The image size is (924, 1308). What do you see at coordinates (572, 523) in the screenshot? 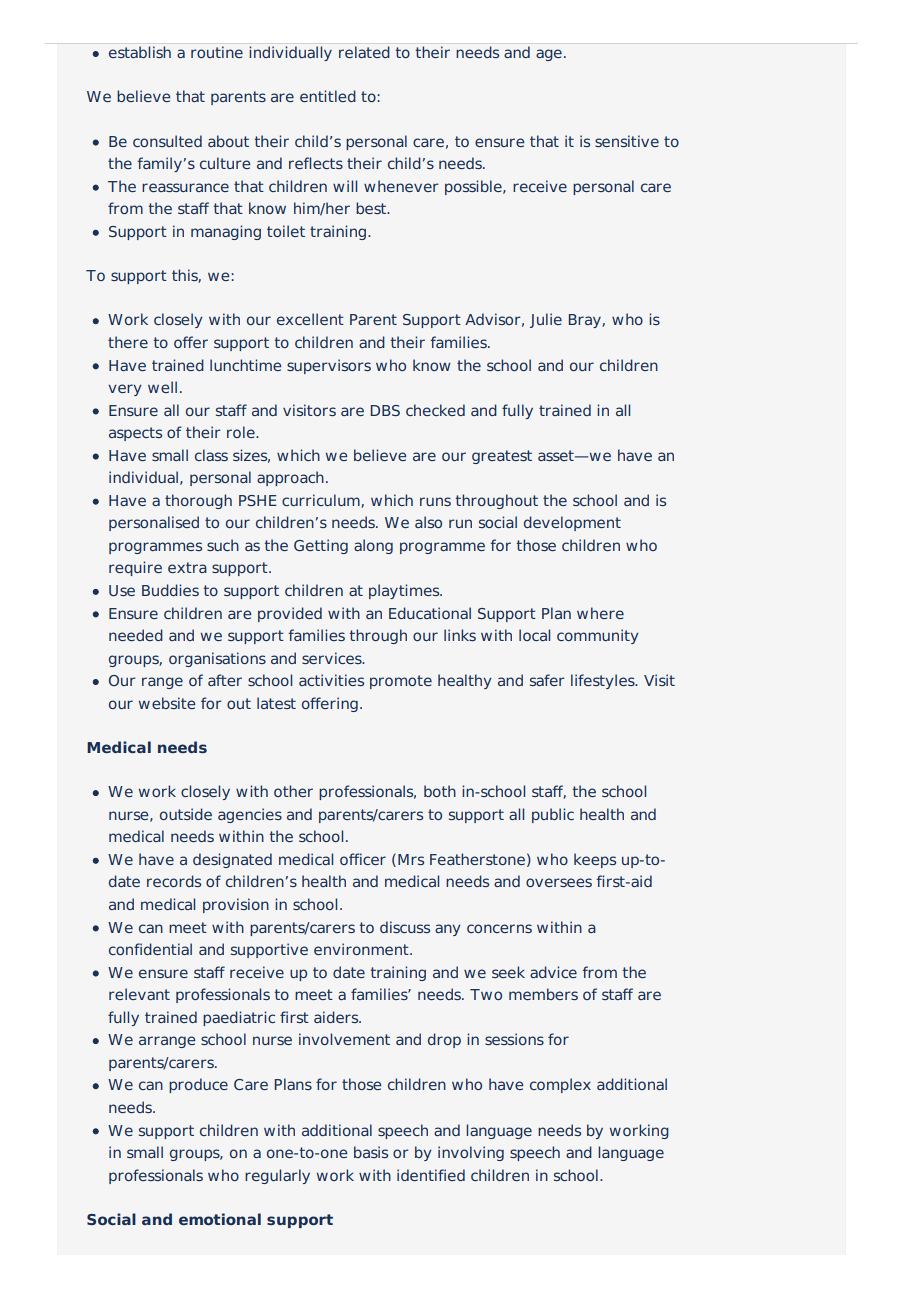
I see `development` at bounding box center [572, 523].
